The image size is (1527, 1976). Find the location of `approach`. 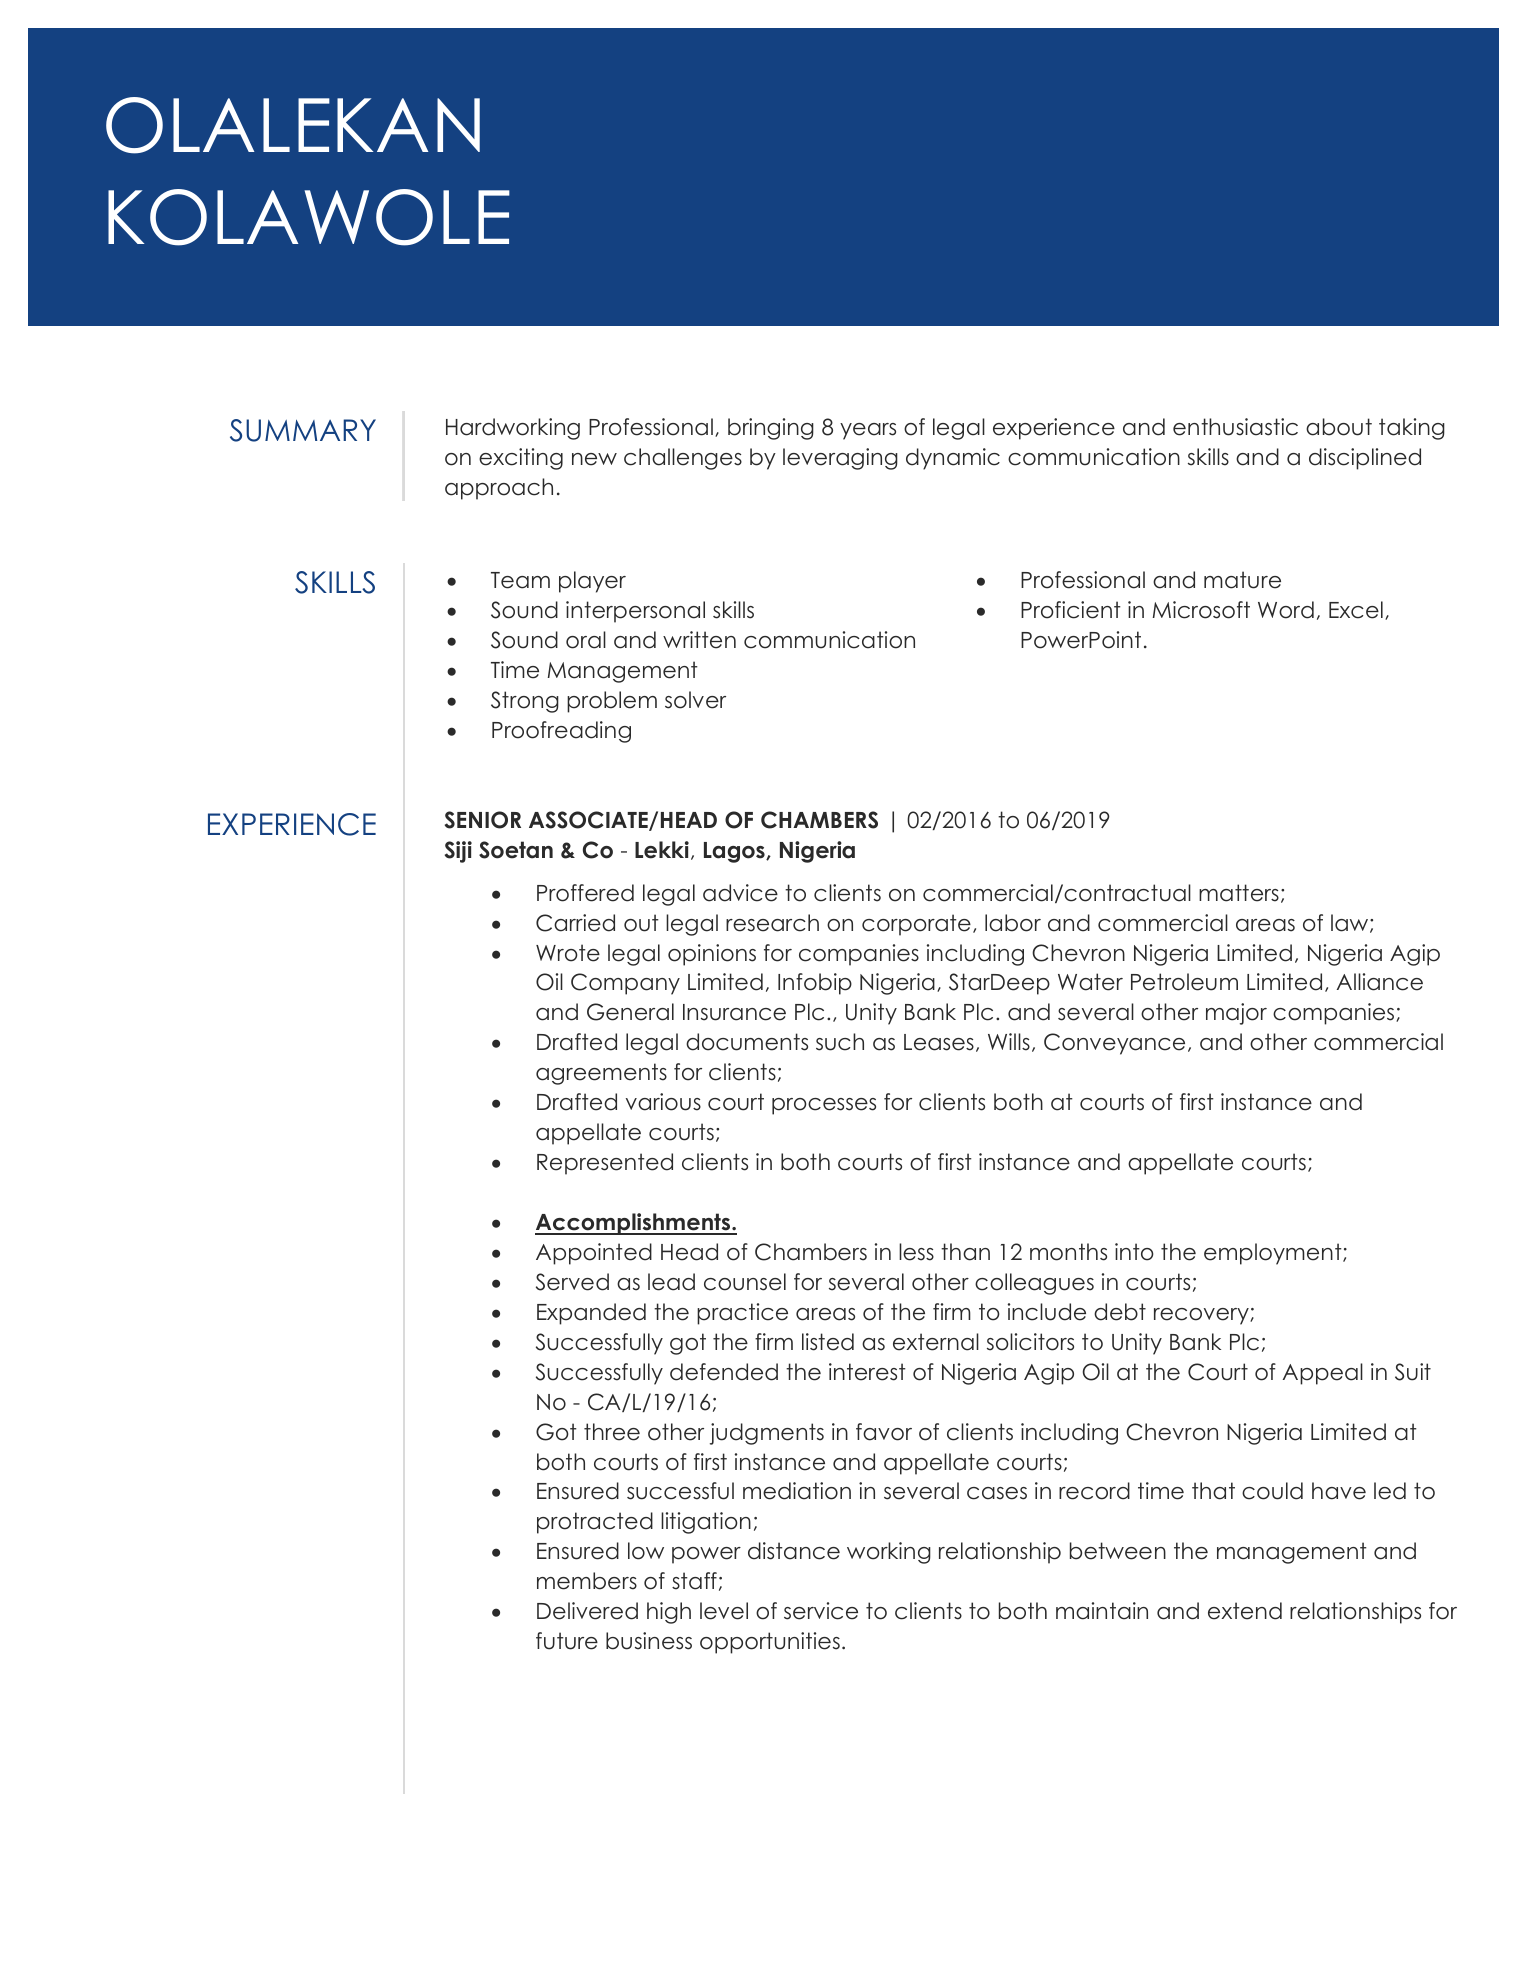

approach is located at coordinates (499, 489).
